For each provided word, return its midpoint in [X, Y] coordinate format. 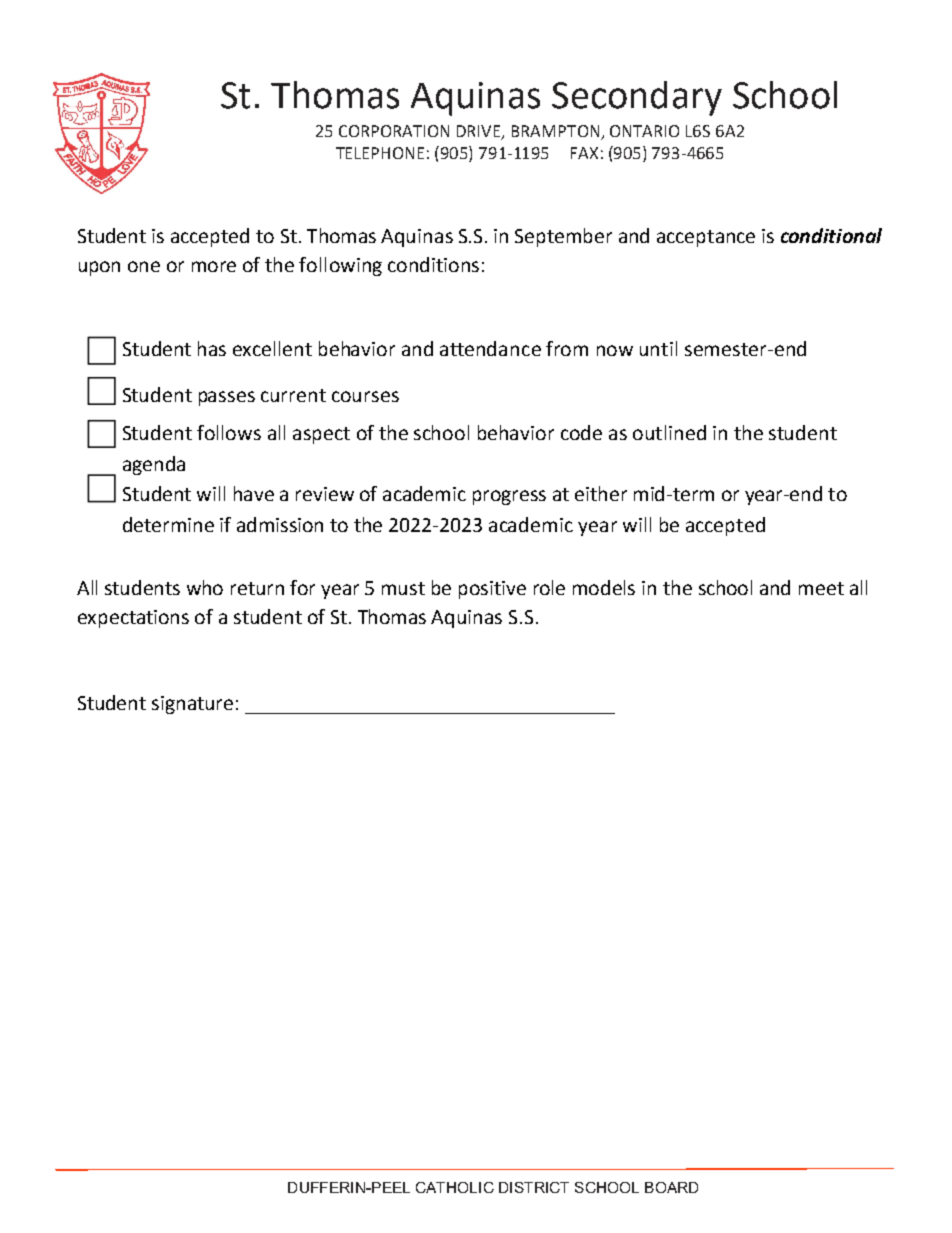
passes [227, 398]
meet [821, 588]
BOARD [671, 1187]
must [403, 588]
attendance [490, 348]
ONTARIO [644, 131]
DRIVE [480, 132]
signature [192, 705]
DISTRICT [534, 1187]
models [604, 587]
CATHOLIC [455, 1187]
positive [492, 590]
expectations [133, 619]
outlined [669, 432]
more [214, 266]
